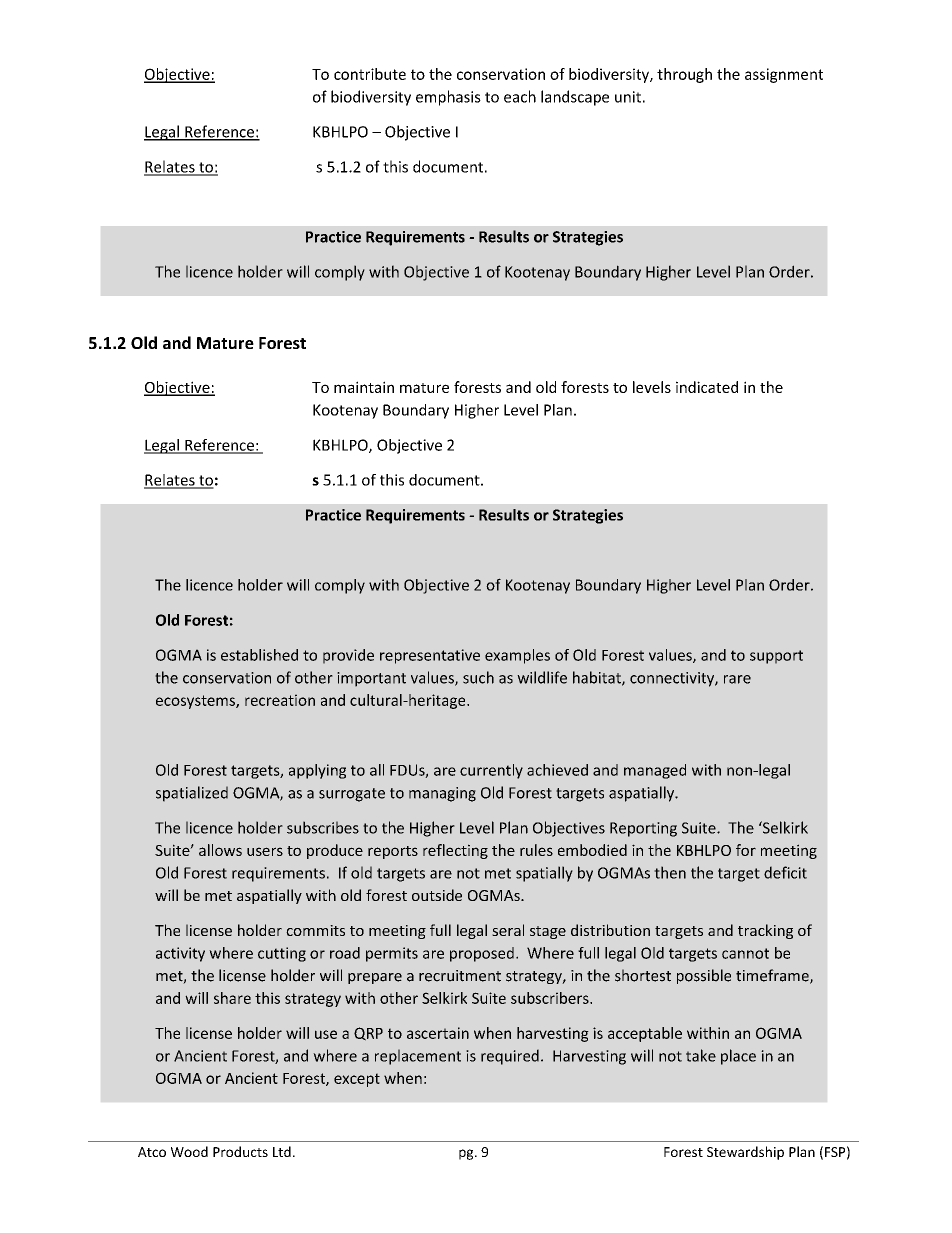 This image has height=1233, width=952. What do you see at coordinates (776, 657) in the image?
I see `support` at bounding box center [776, 657].
